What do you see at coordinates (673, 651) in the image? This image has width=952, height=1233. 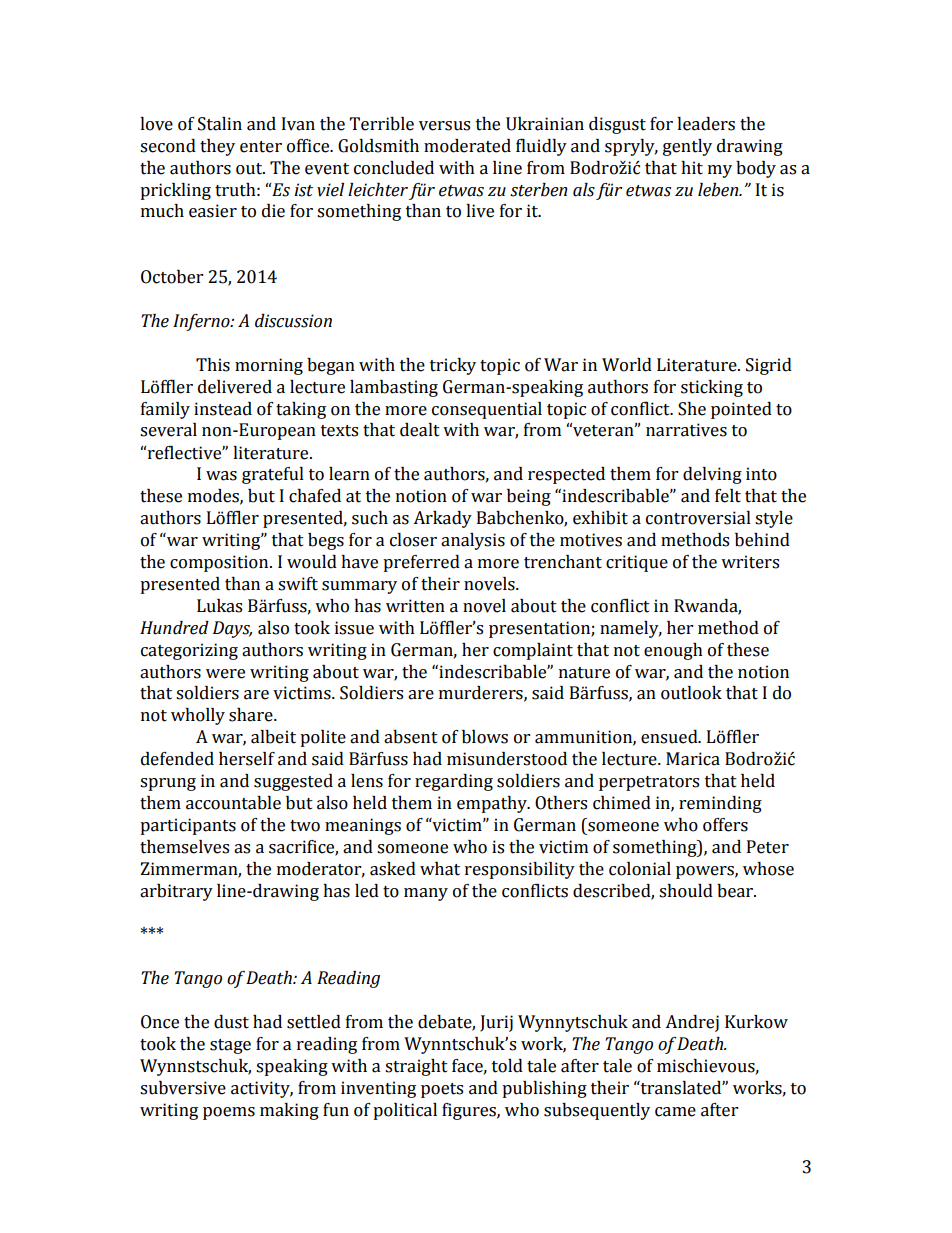 I see `enough` at bounding box center [673, 651].
